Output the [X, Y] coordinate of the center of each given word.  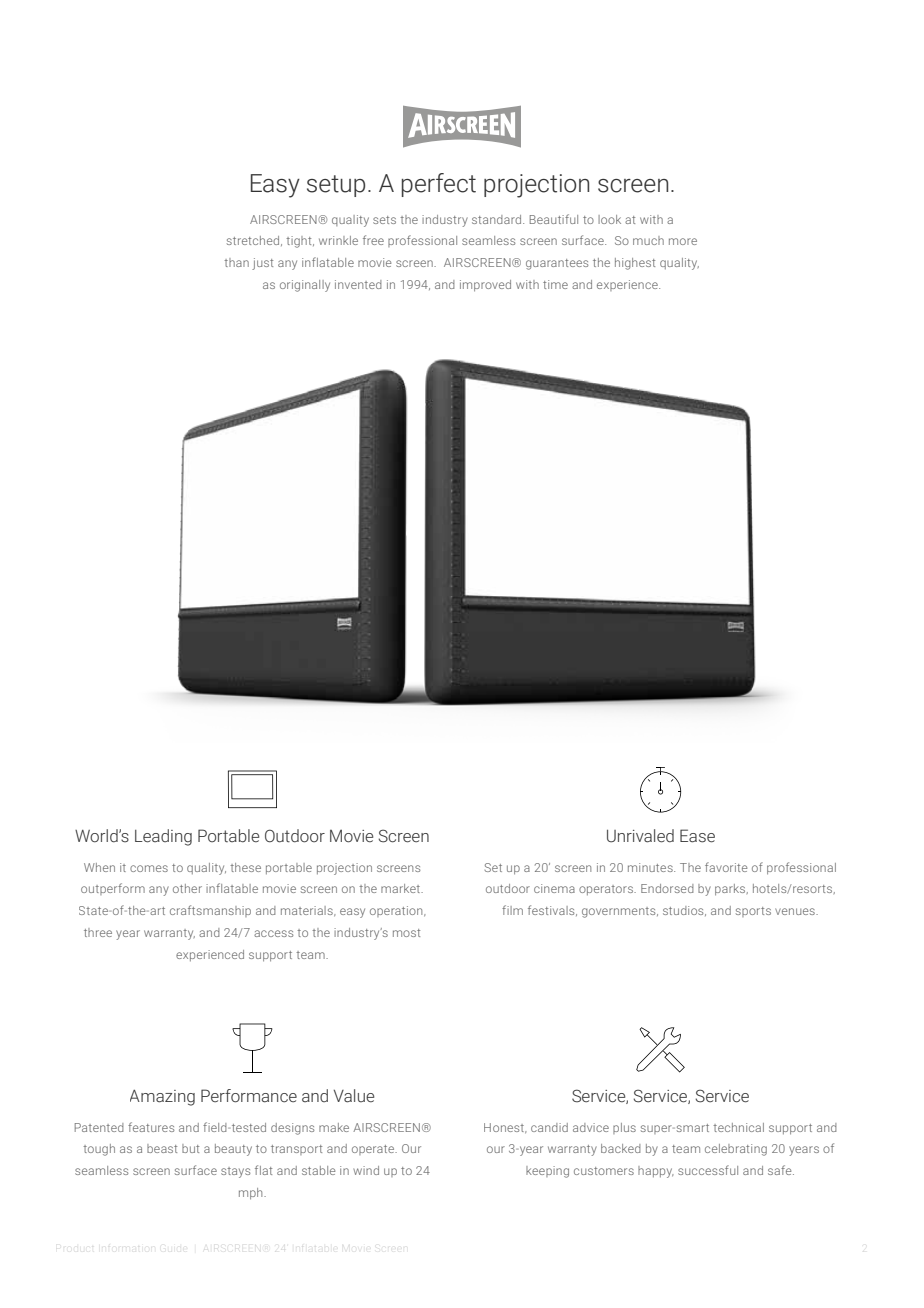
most [406, 933]
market [402, 888]
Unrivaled [640, 836]
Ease [697, 836]
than [236, 262]
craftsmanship [210, 911]
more [683, 241]
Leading [163, 837]
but [190, 1148]
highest [635, 264]
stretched [254, 241]
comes [149, 868]
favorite [726, 867]
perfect [439, 185]
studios [684, 911]
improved [485, 286]
